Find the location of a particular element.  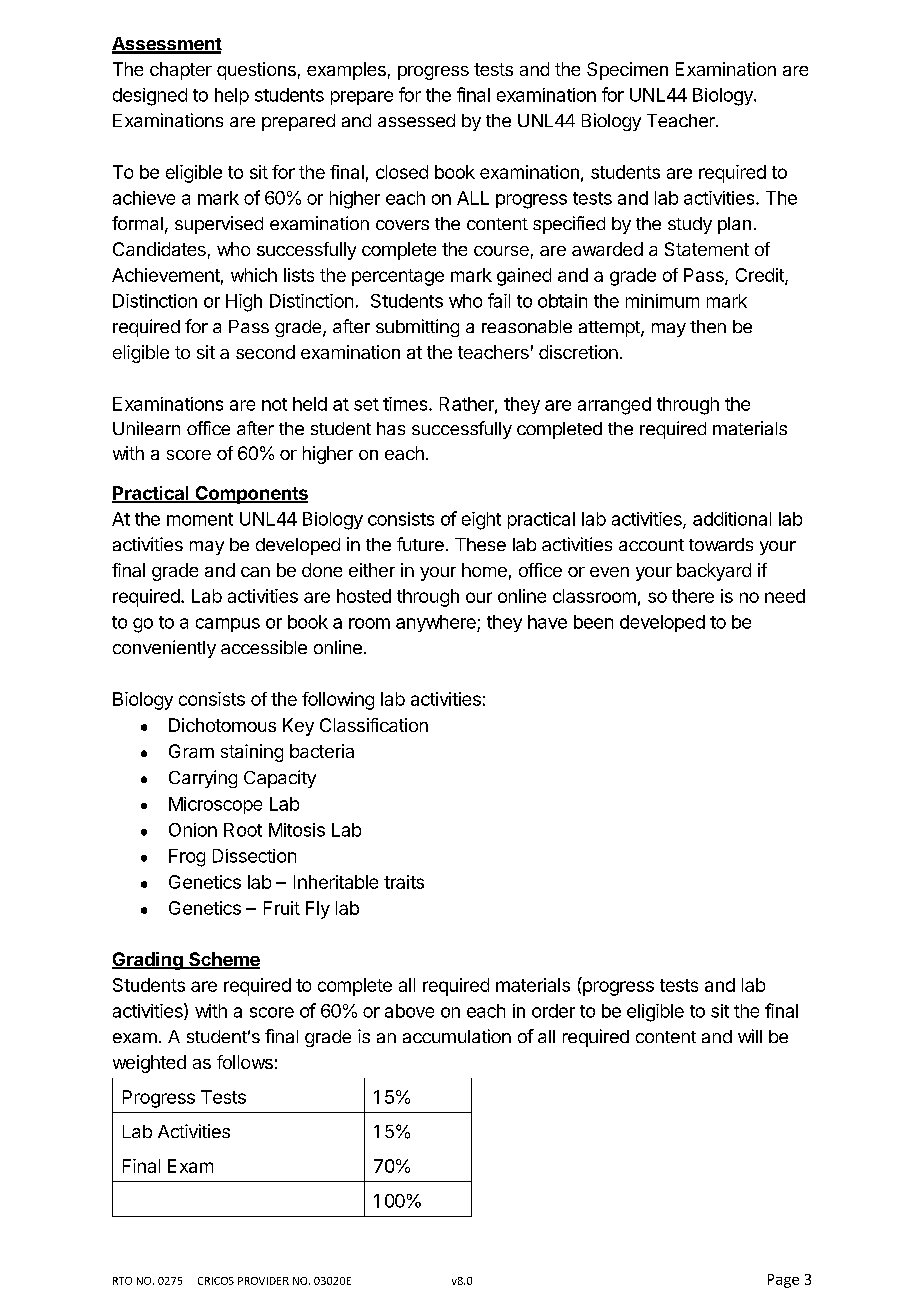

PROVIDER is located at coordinates (263, 1281).
